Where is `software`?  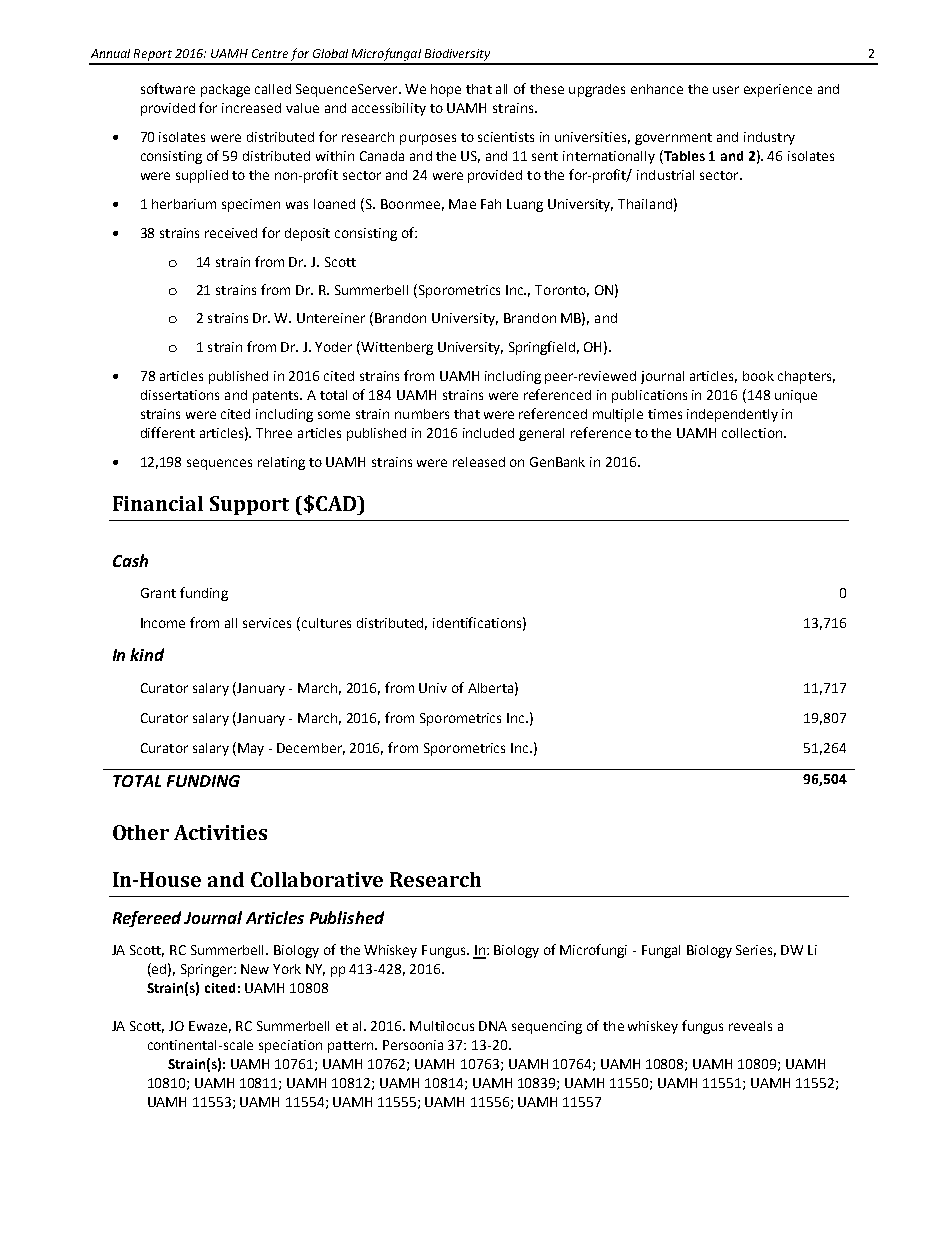
software is located at coordinates (168, 88).
